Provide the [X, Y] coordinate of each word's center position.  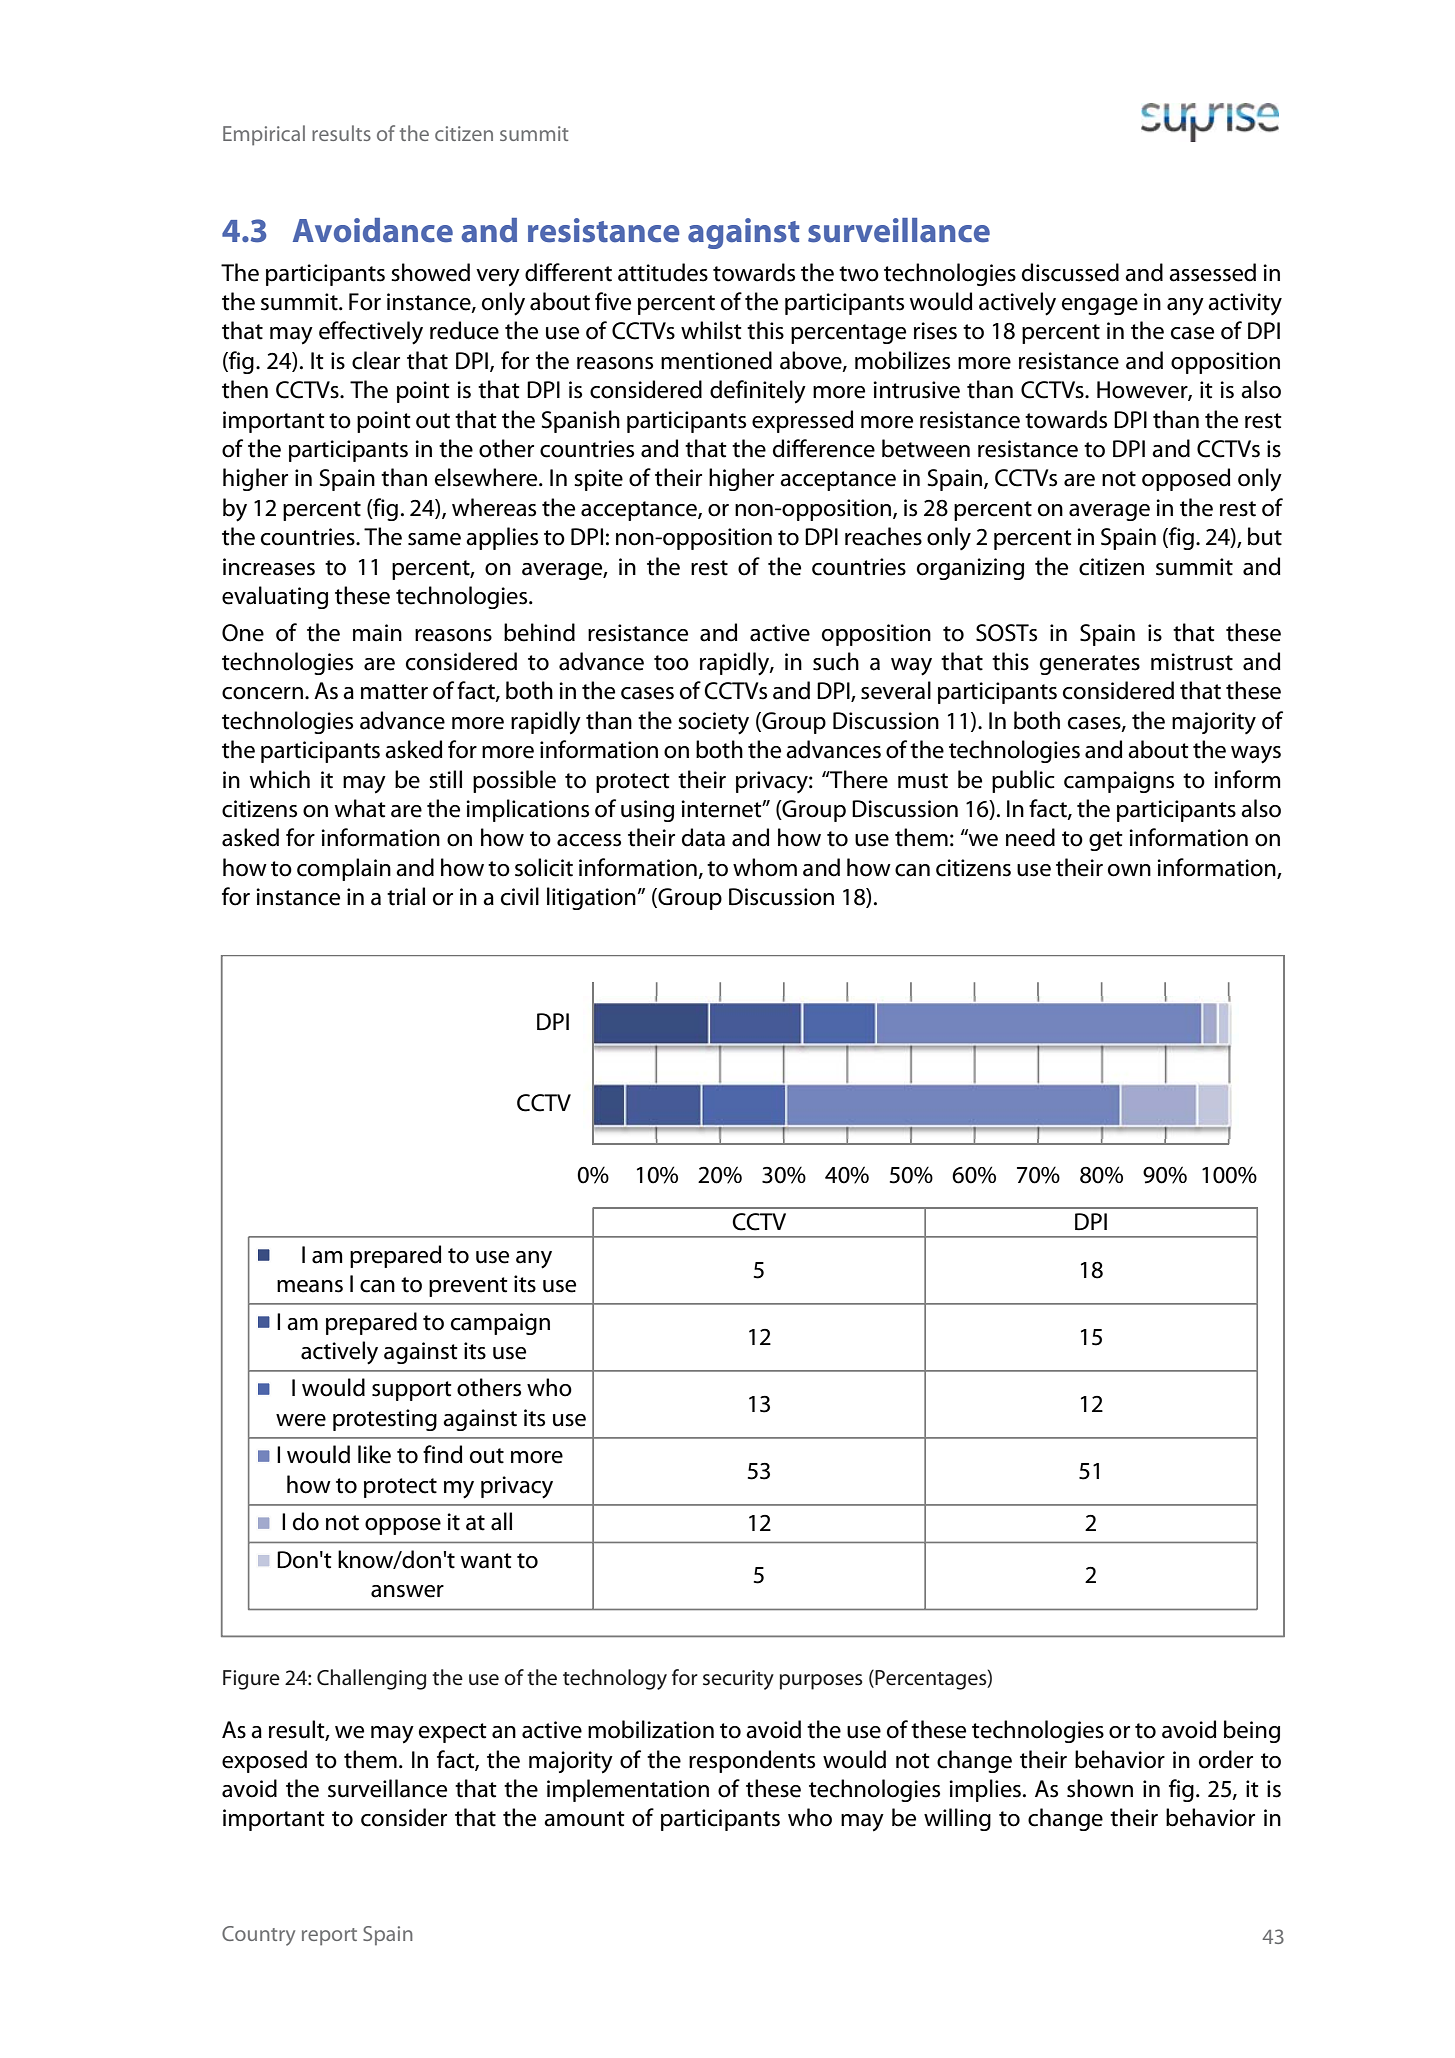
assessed [1212, 272]
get [1106, 841]
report [329, 1937]
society [713, 723]
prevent [468, 1287]
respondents [752, 1761]
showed [430, 272]
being [1252, 1731]
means [310, 1286]
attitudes [663, 272]
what [360, 808]
